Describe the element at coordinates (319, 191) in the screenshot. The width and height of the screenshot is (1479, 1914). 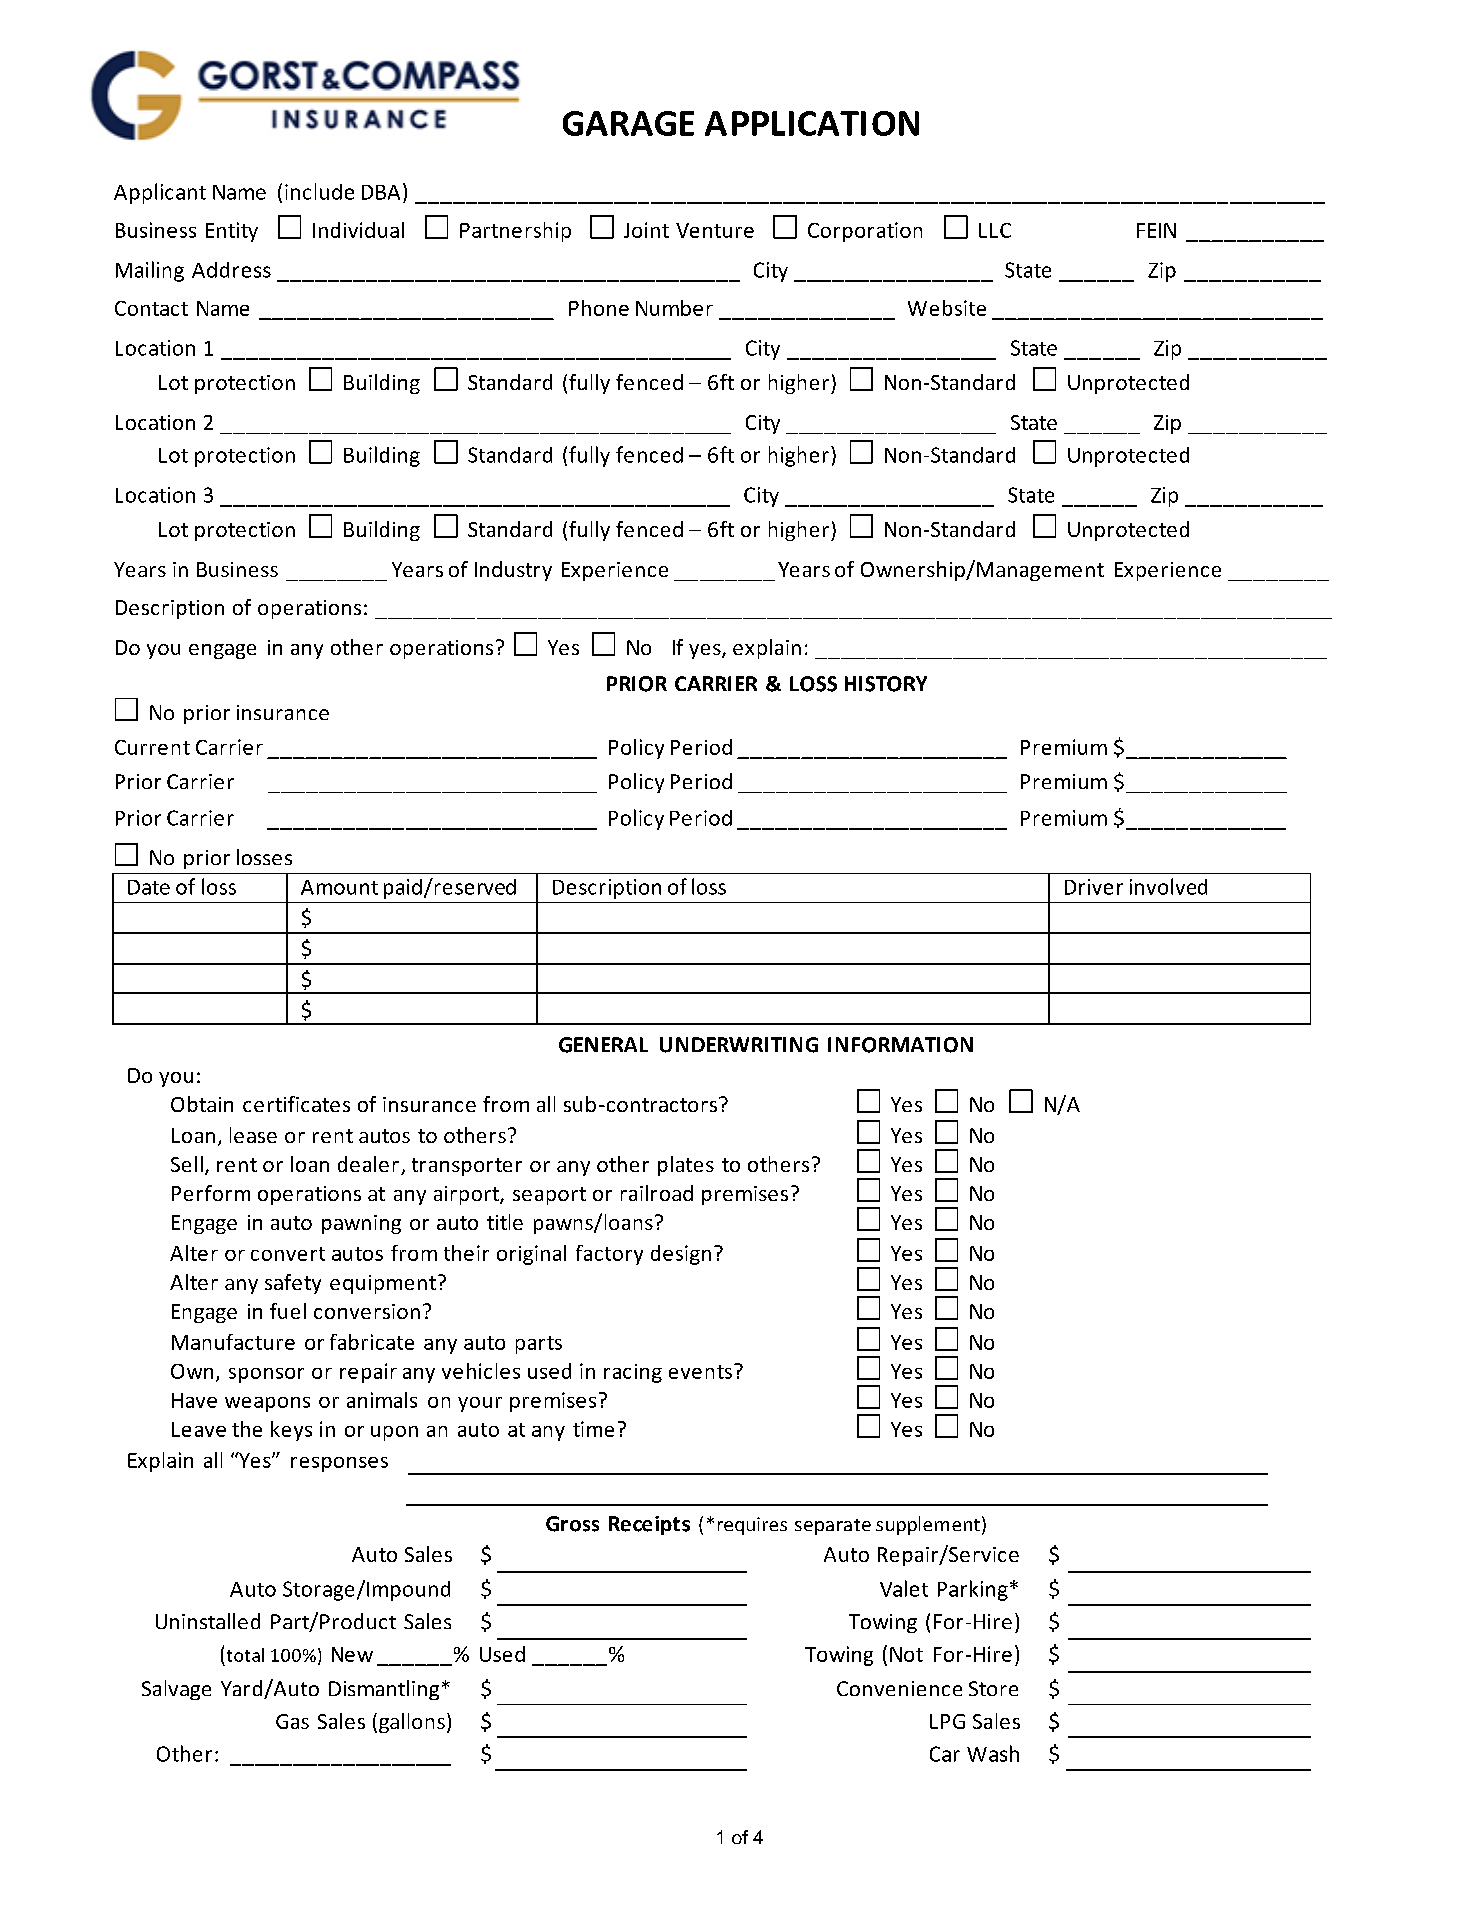
I see `include` at that location.
